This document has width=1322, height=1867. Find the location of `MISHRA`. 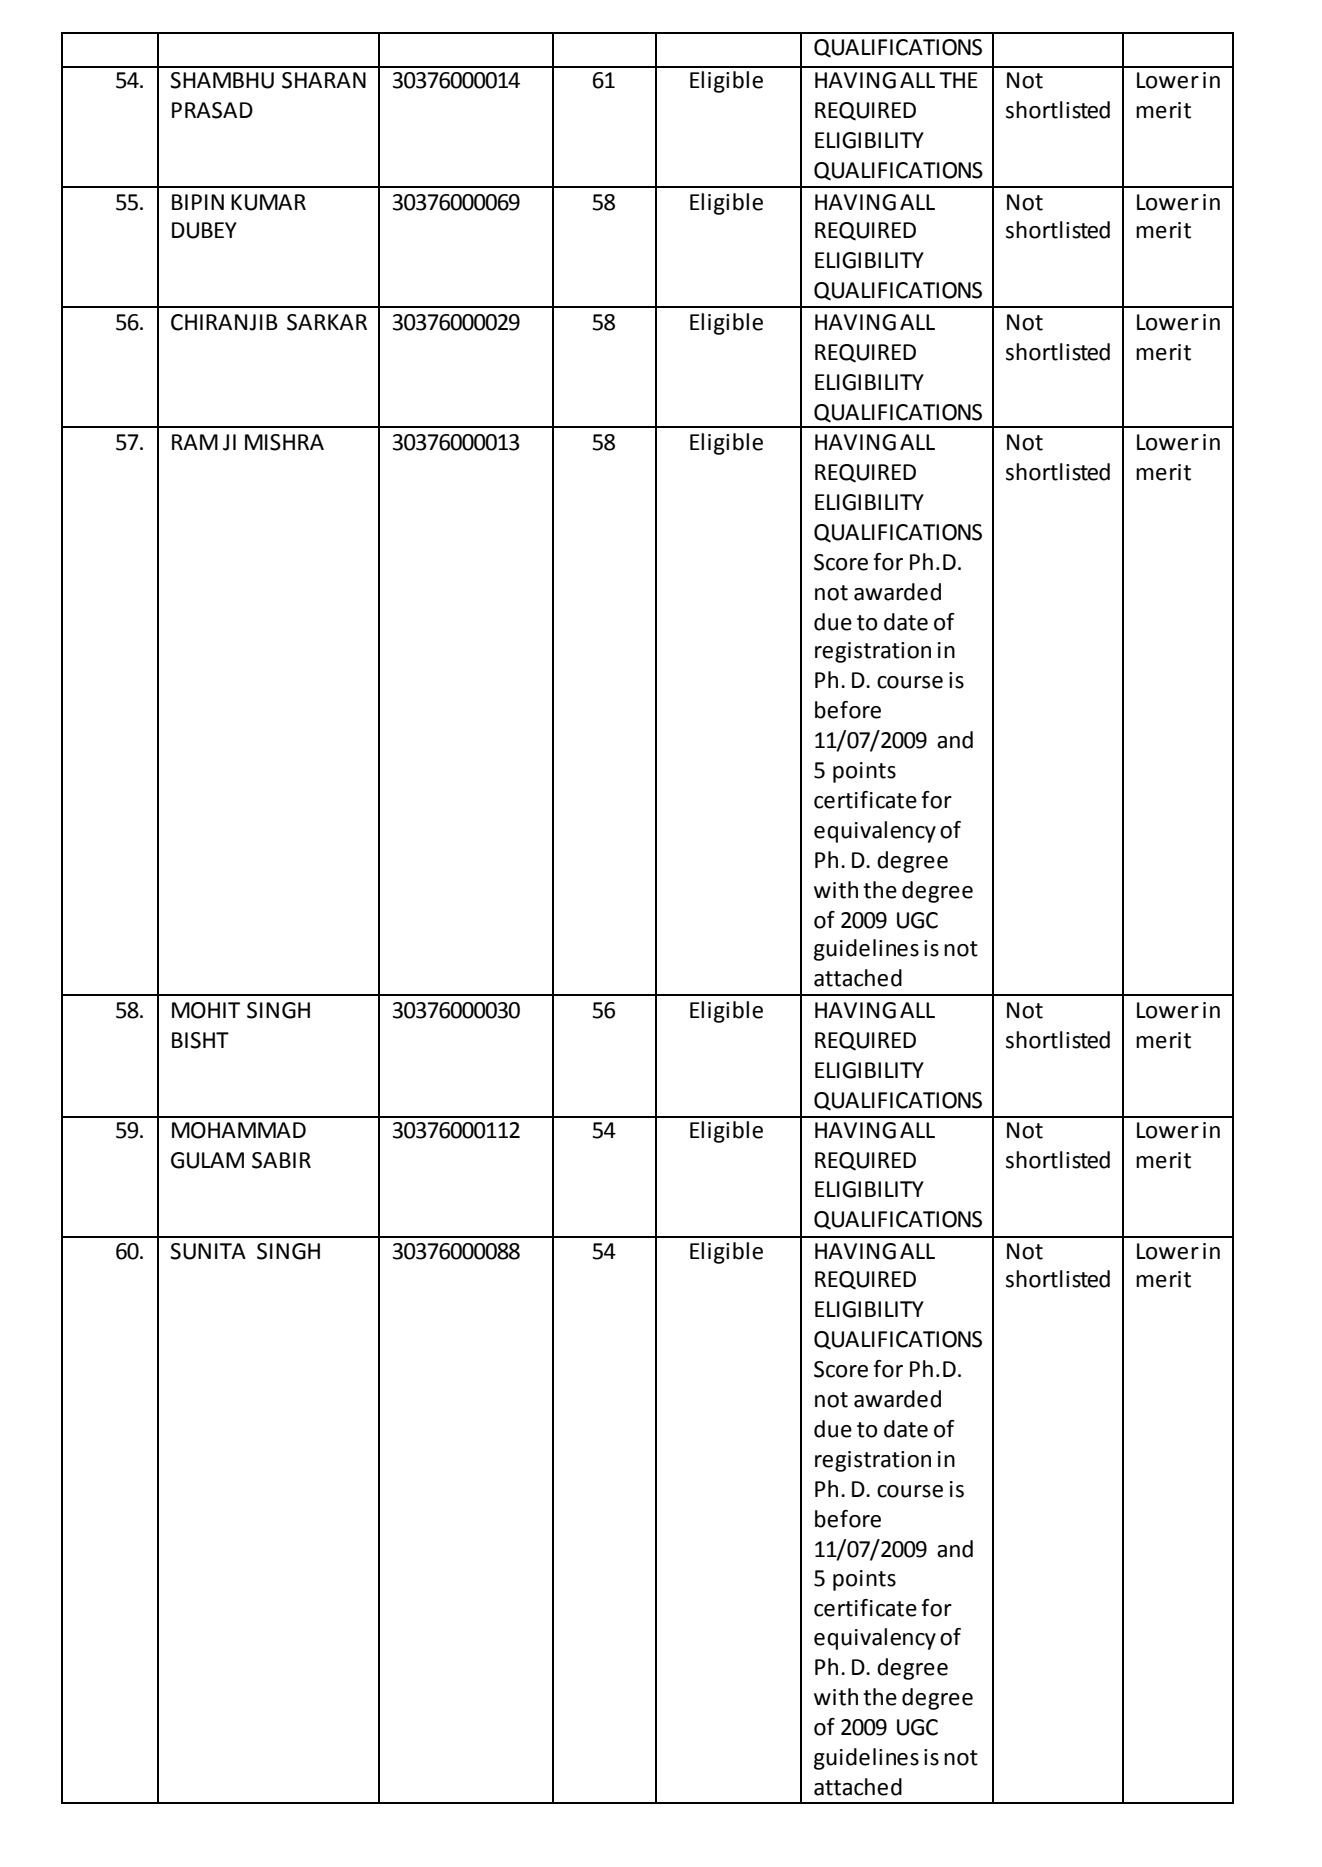

MISHRA is located at coordinates (284, 442).
